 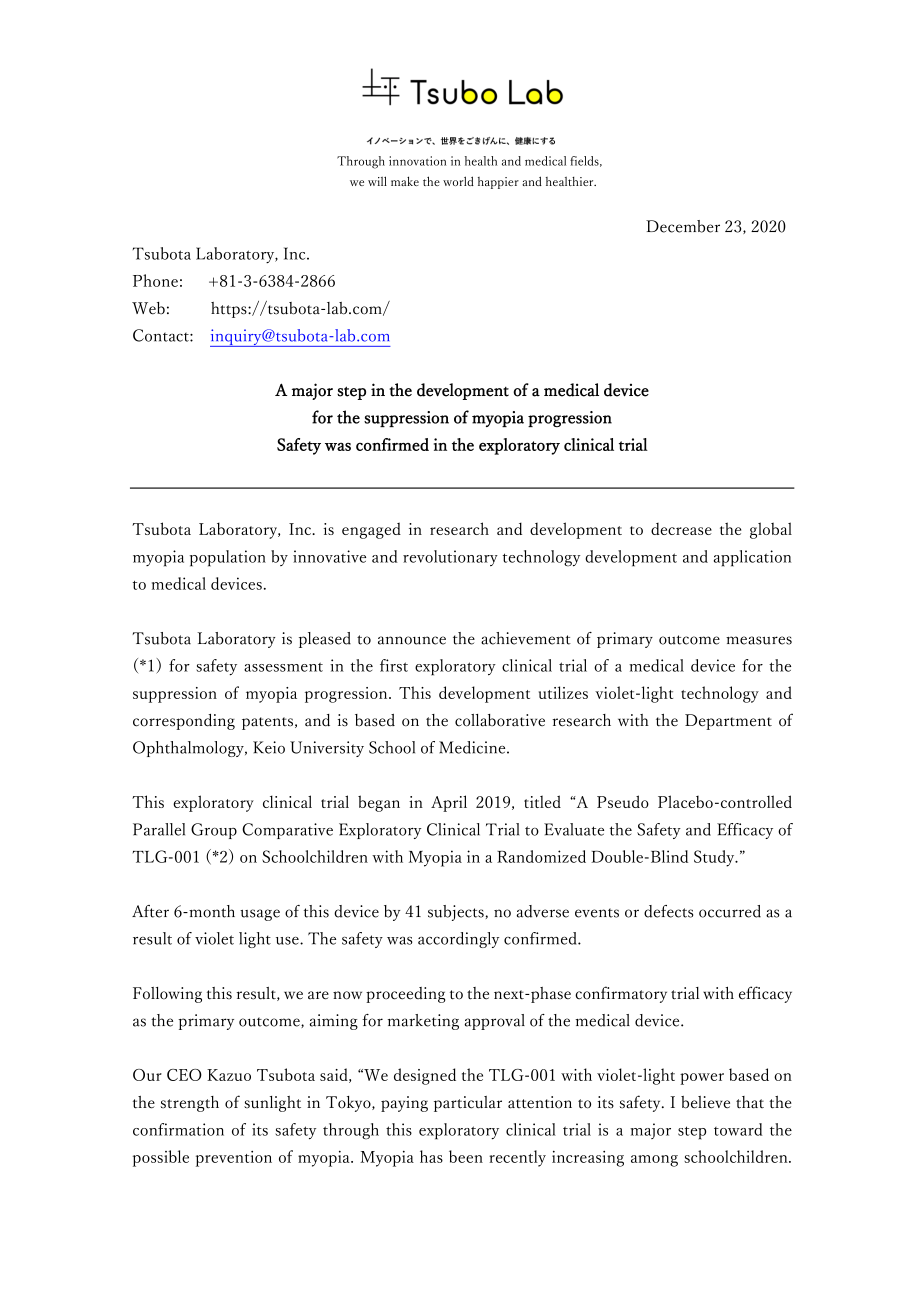 What do you see at coordinates (228, 558) in the page?
I see `population` at bounding box center [228, 558].
